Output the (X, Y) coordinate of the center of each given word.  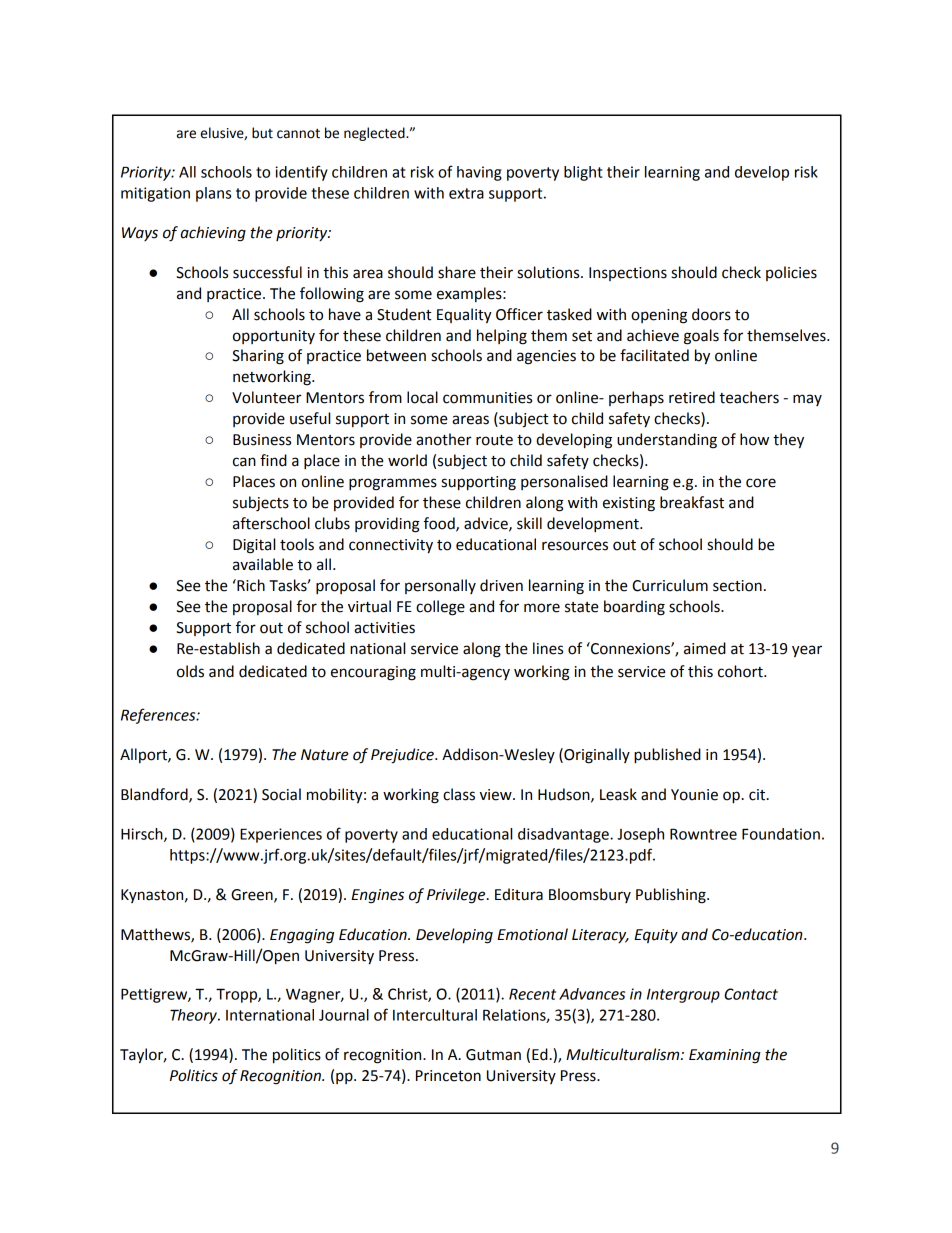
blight (583, 173)
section (737, 586)
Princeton (448, 1076)
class (459, 794)
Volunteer (266, 397)
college (440, 608)
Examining (725, 1056)
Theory (194, 1016)
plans (213, 194)
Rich (250, 585)
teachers (749, 397)
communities (487, 398)
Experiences (281, 835)
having (479, 173)
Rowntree (703, 834)
